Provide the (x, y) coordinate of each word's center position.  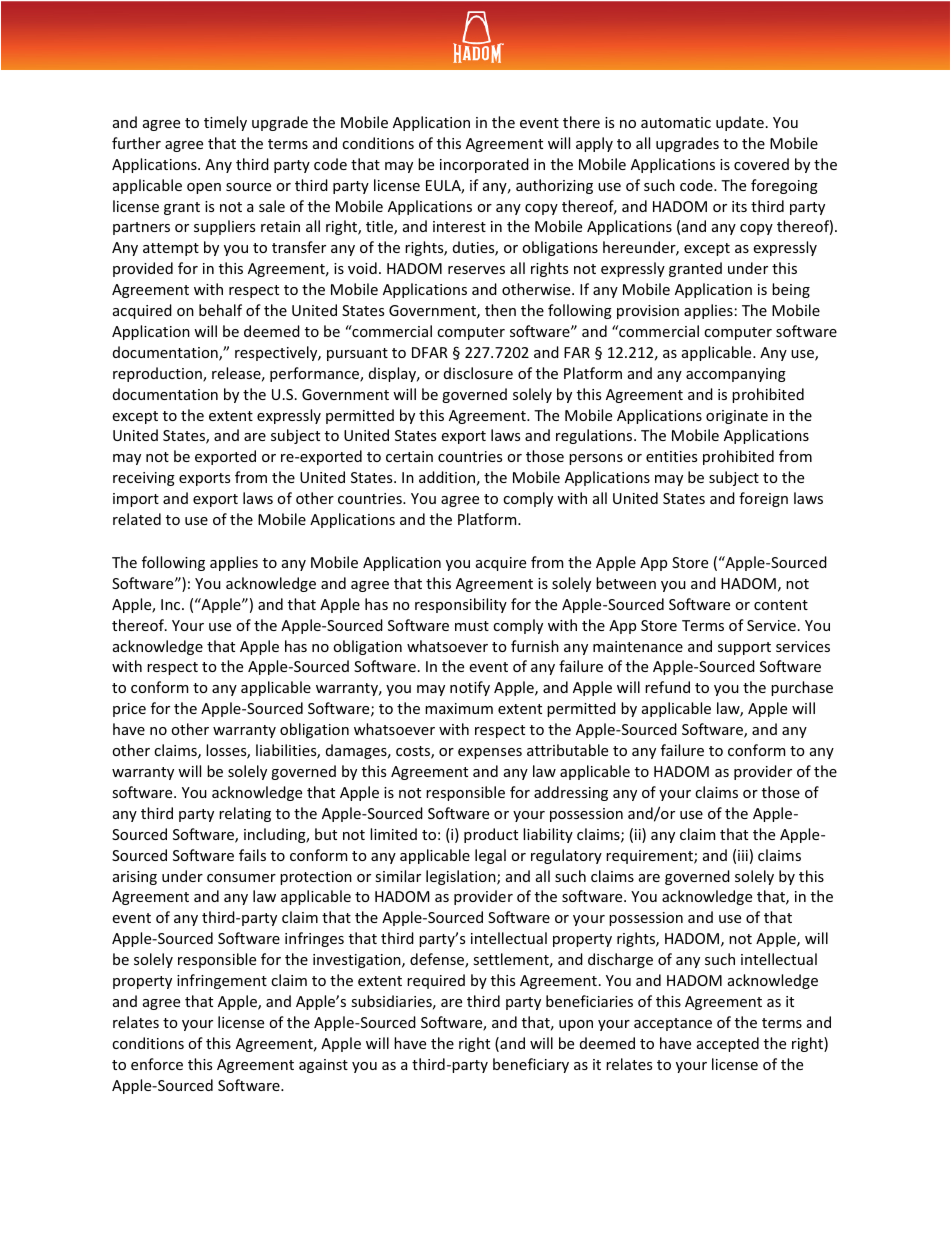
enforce (157, 1064)
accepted (728, 1044)
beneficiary (531, 1065)
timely (225, 123)
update (740, 123)
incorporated (484, 165)
